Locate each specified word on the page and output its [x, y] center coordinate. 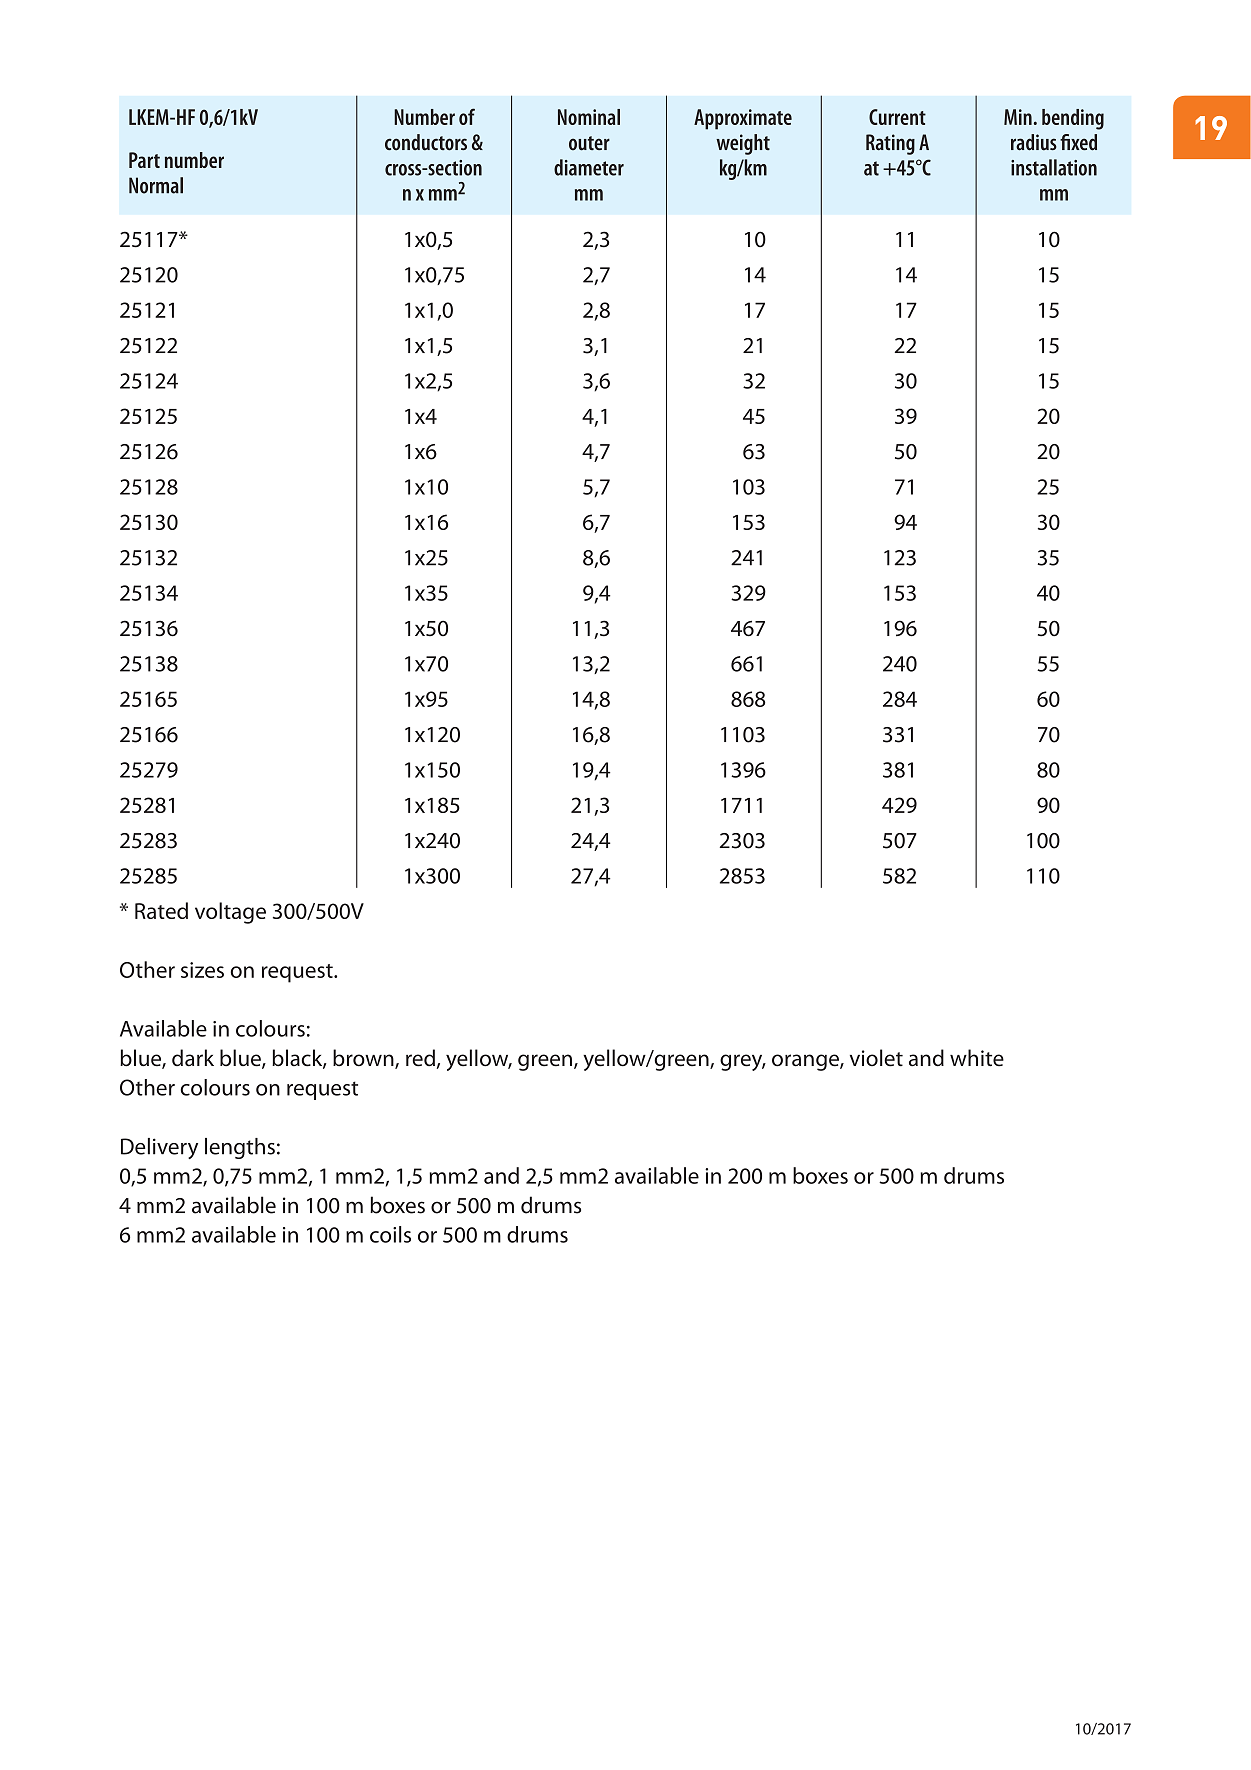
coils [390, 1234]
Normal [156, 185]
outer [589, 143]
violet [876, 1058]
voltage [230, 913]
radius [1034, 142]
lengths [240, 1148]
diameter [589, 167]
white [977, 1058]
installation [1054, 167]
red [420, 1058]
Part [144, 160]
